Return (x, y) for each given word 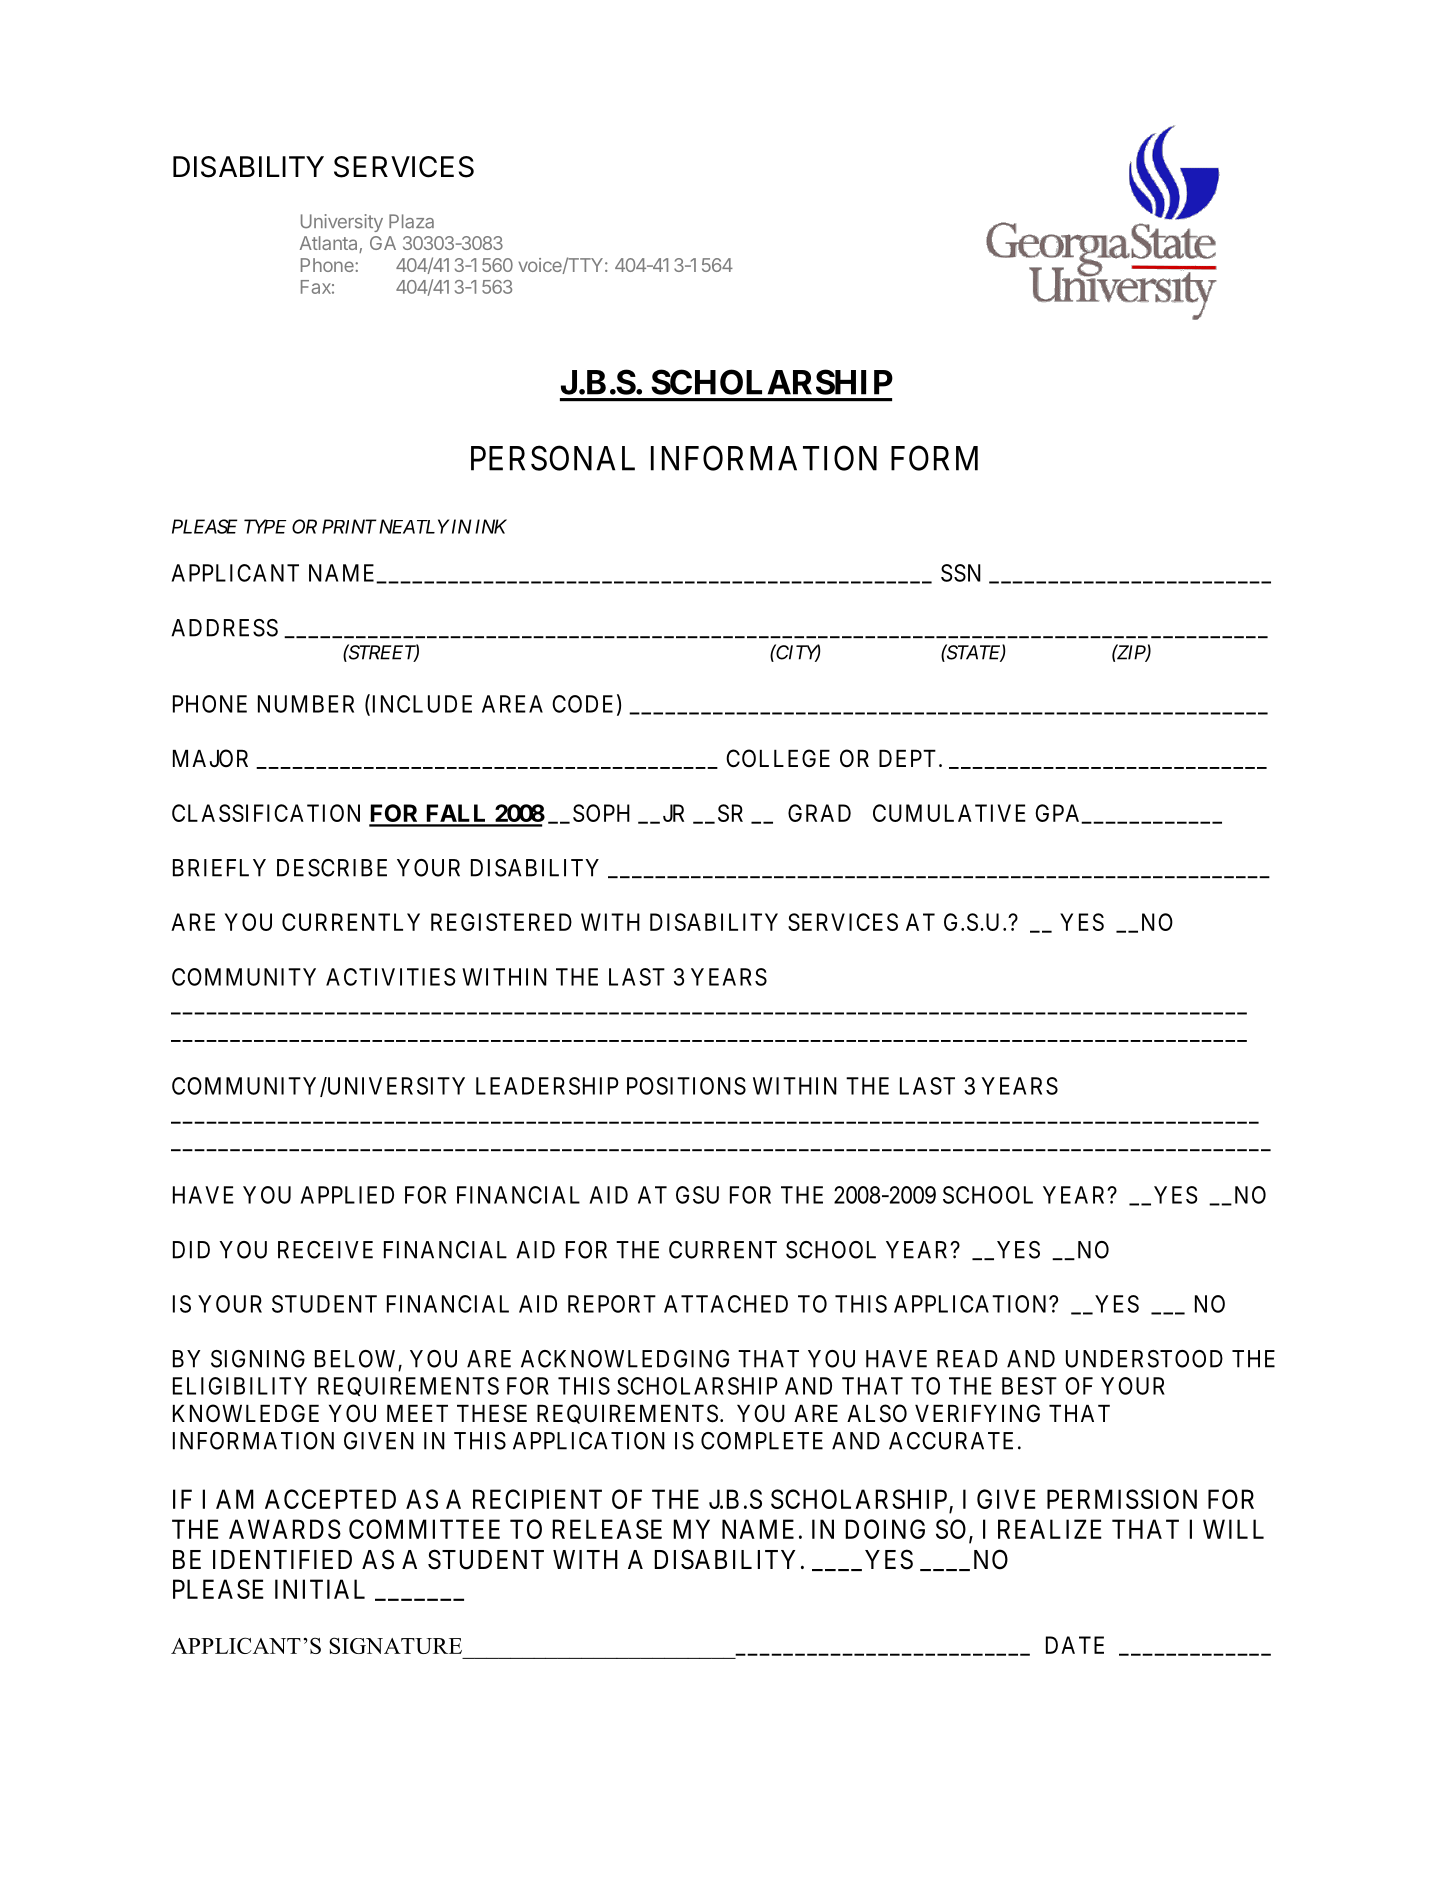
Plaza (411, 221)
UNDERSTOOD (1144, 1359)
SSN (961, 573)
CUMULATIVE (949, 813)
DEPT (907, 758)
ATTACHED (726, 1304)
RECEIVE (325, 1250)
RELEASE (607, 1529)
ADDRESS (224, 628)
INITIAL (320, 1589)
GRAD (819, 813)
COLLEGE (778, 758)
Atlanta (330, 244)
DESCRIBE (332, 868)
